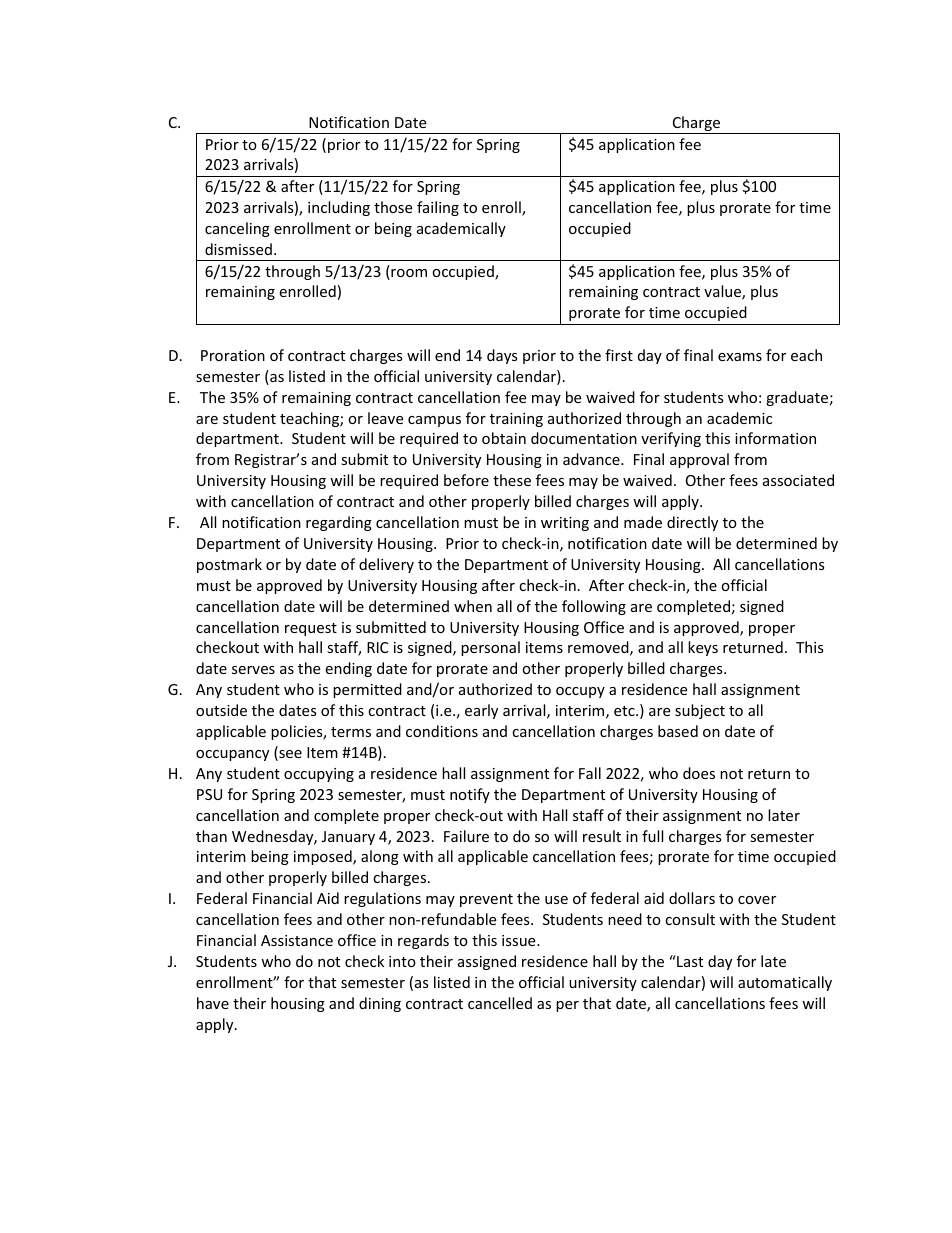 The image size is (952, 1233). Describe the element at coordinates (253, 670) in the page. I see `serves` at that location.
